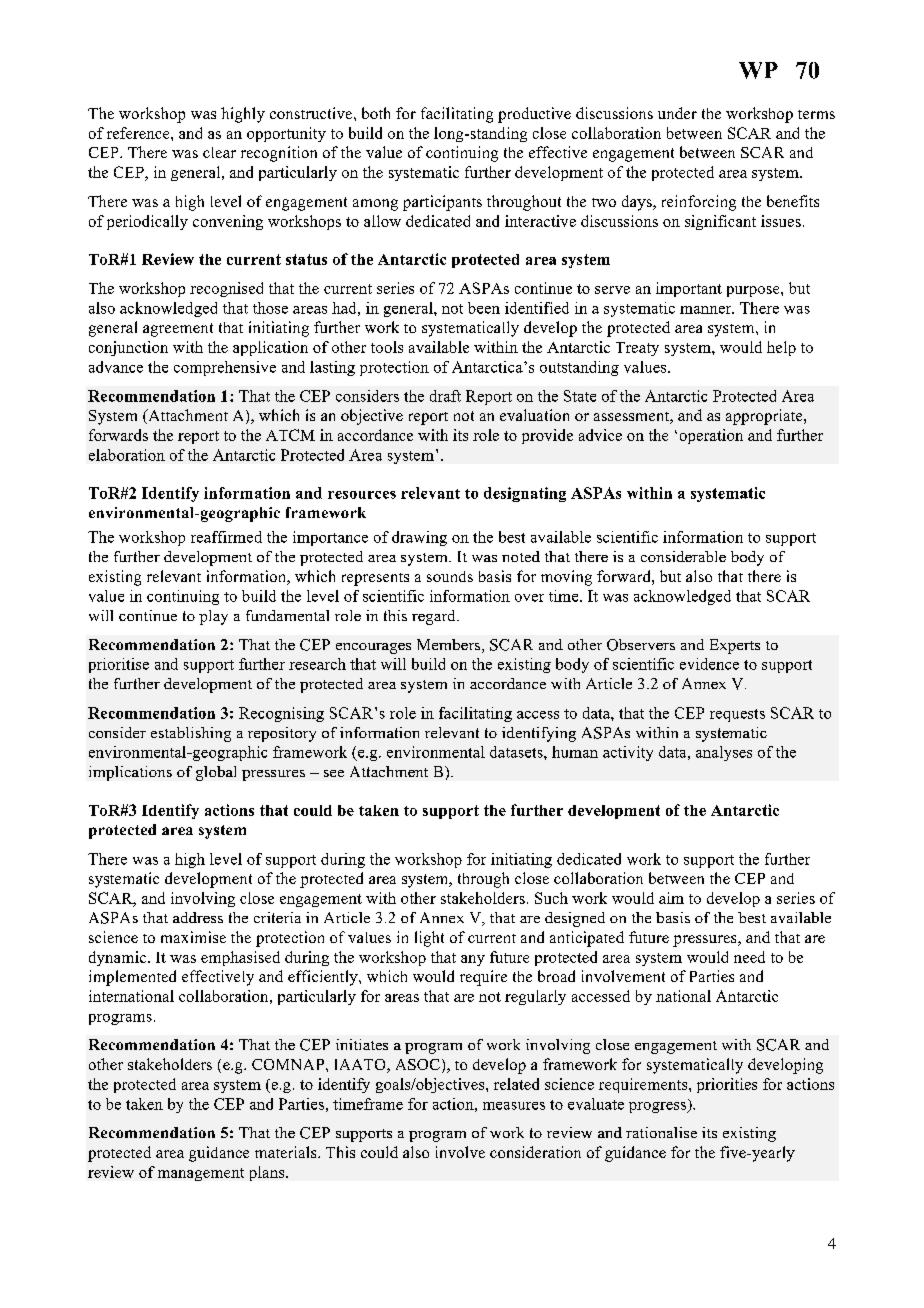 This screenshot has height=1308, width=924. Describe the element at coordinates (514, 1106) in the screenshot. I see `measures` at that location.
